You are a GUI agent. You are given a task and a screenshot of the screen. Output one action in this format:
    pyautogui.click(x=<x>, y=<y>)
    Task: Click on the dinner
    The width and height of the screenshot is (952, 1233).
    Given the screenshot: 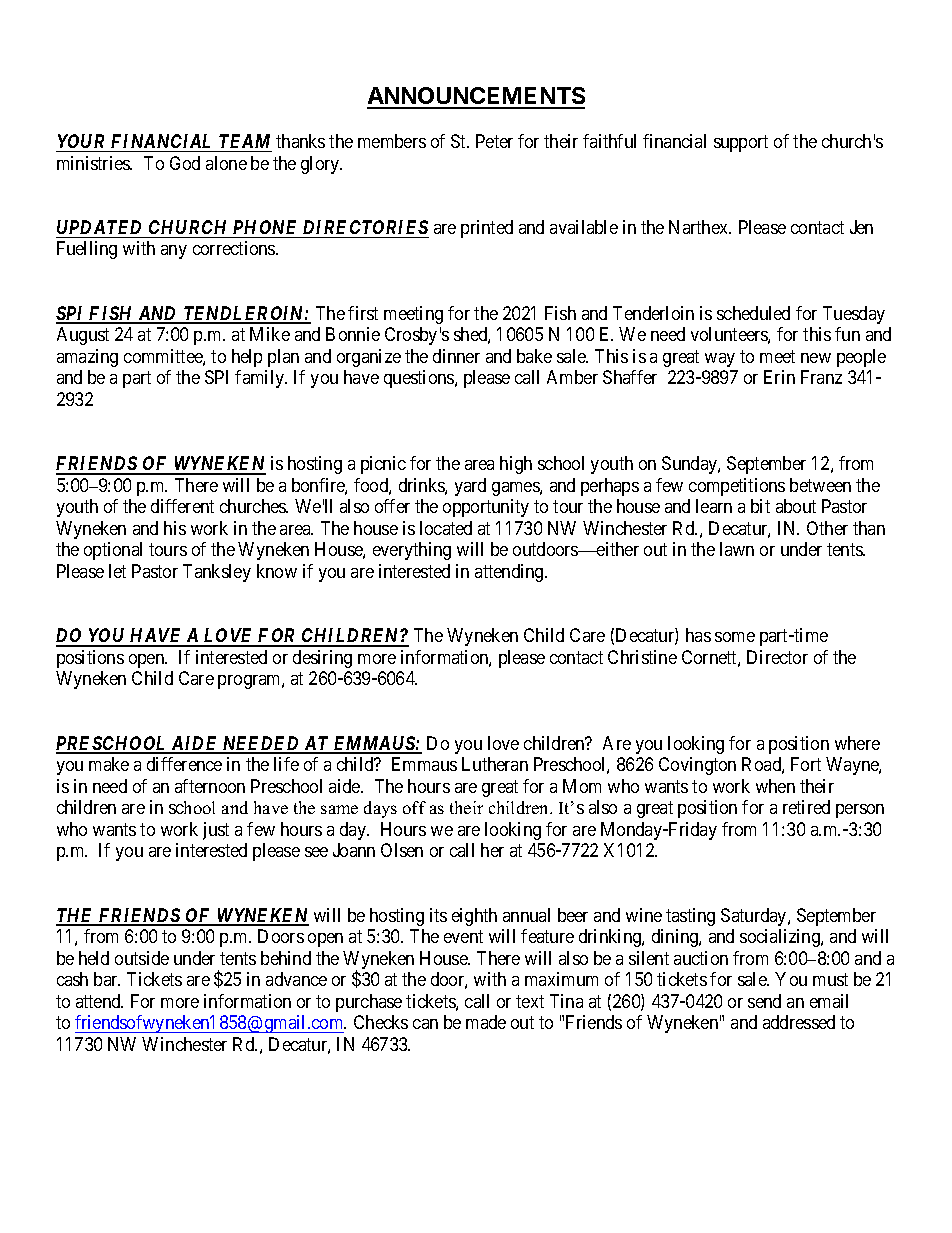 What is the action you would take?
    pyautogui.click(x=456, y=356)
